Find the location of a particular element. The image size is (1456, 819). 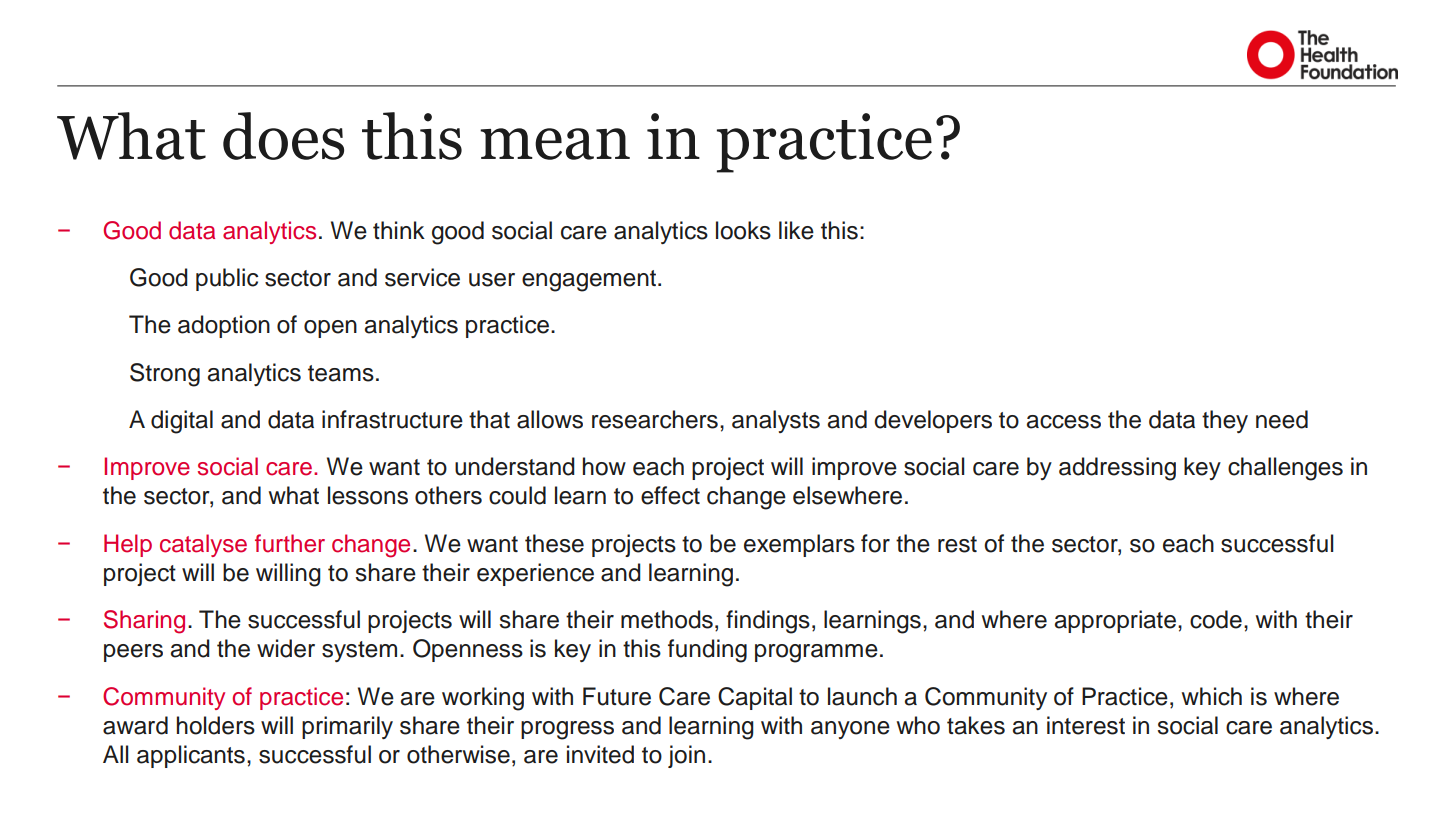

does is located at coordinates (283, 136).
